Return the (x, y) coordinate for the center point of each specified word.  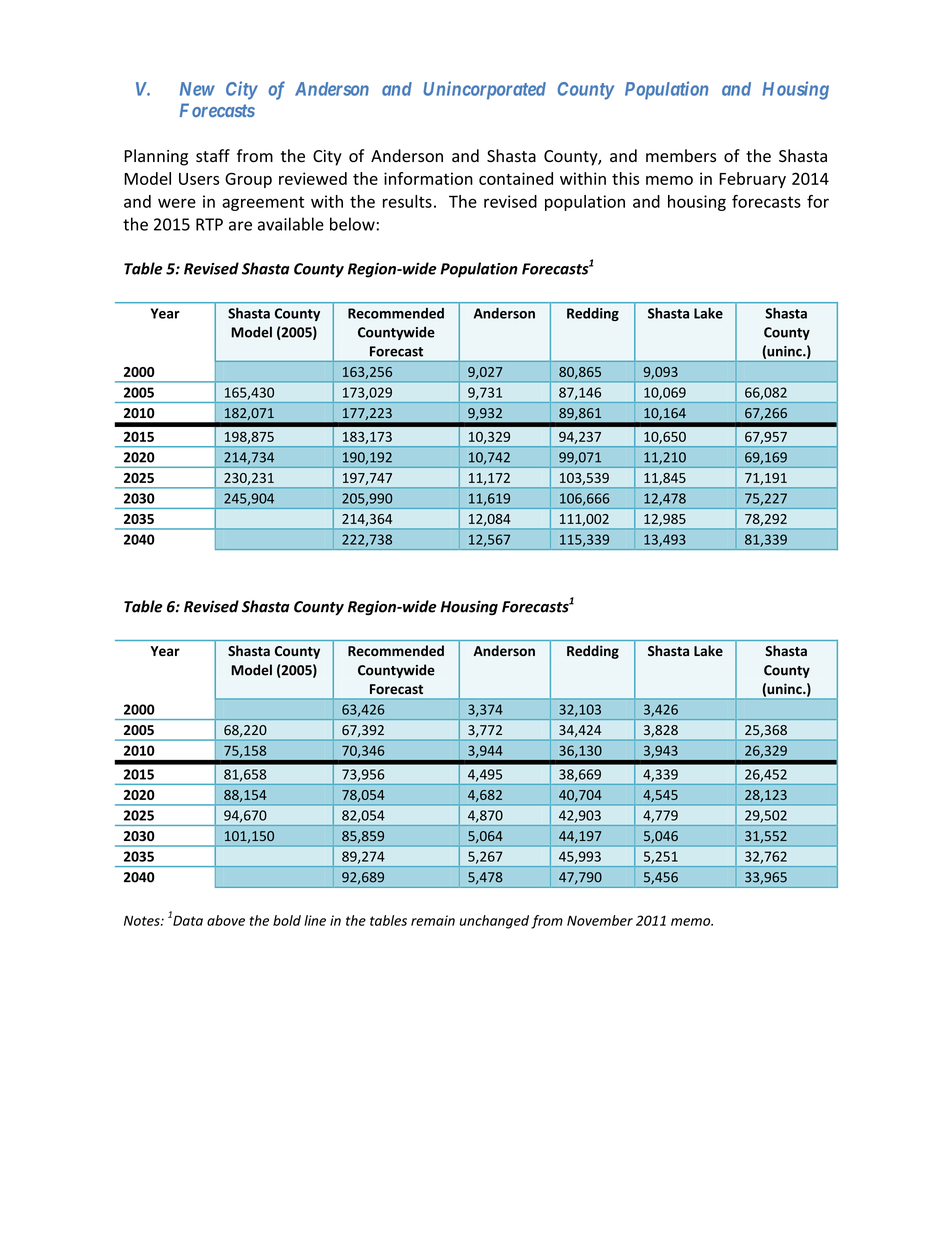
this (625, 178)
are (240, 226)
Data (187, 919)
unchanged (494, 922)
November (600, 920)
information (428, 178)
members (681, 156)
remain (433, 920)
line (315, 920)
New (197, 89)
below (352, 224)
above (226, 920)
